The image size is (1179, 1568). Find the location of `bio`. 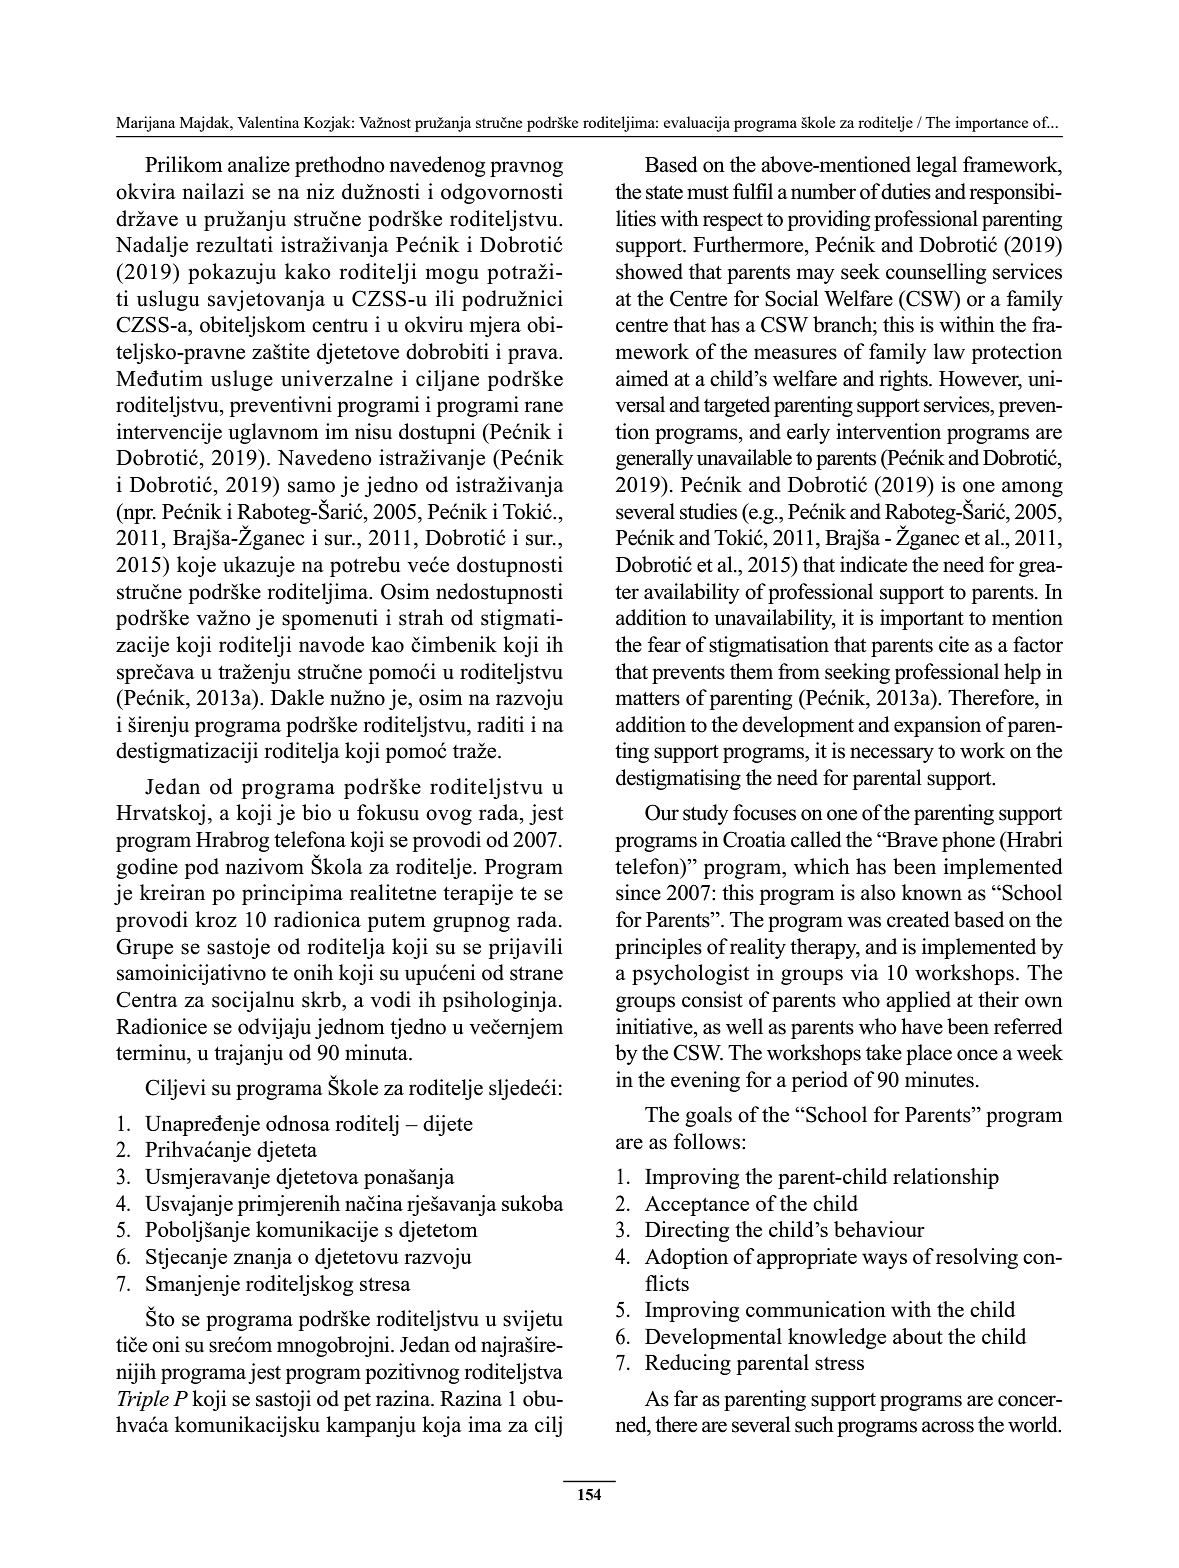

bio is located at coordinates (316, 812).
